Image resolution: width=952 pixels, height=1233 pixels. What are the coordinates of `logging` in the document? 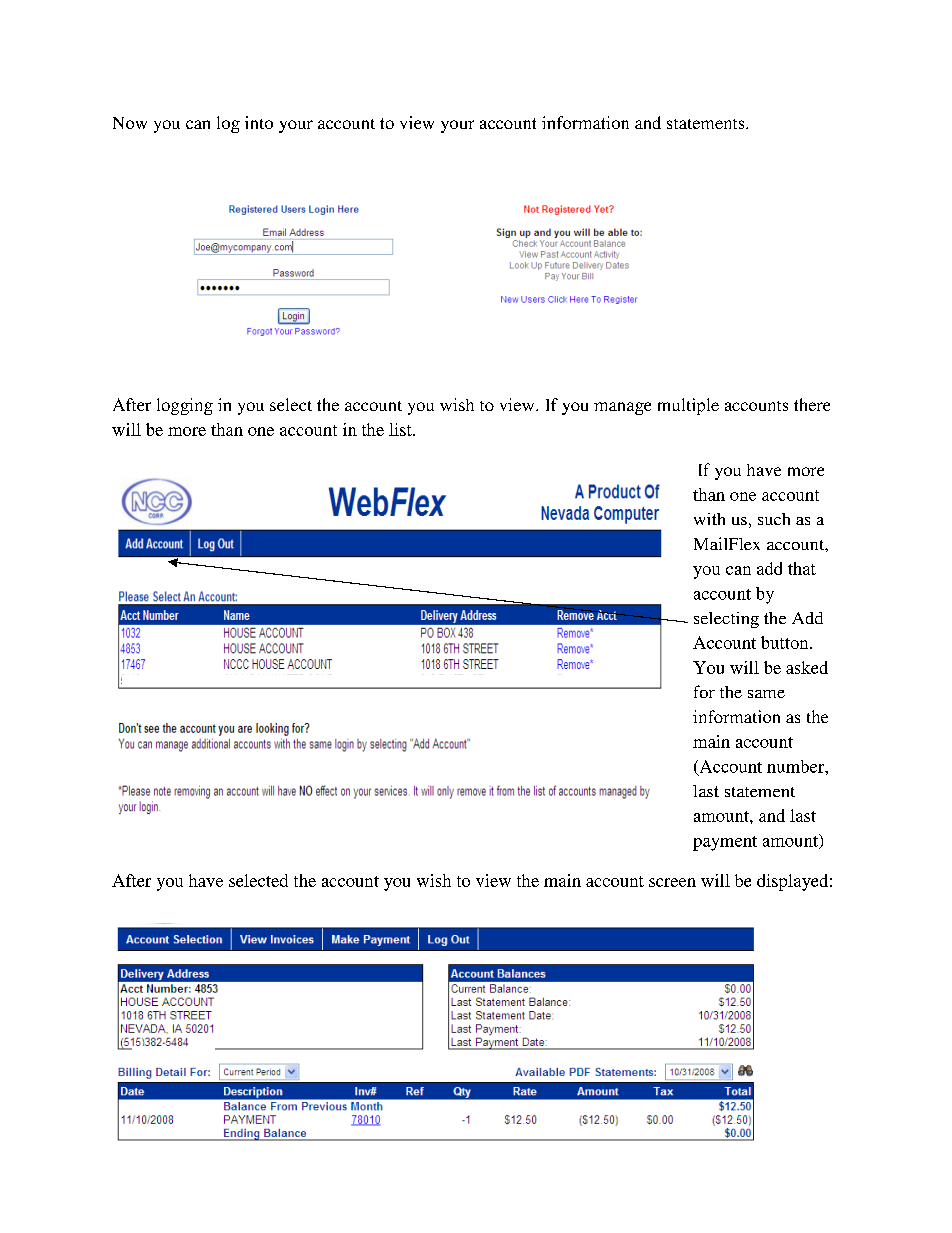 It's located at (185, 406).
